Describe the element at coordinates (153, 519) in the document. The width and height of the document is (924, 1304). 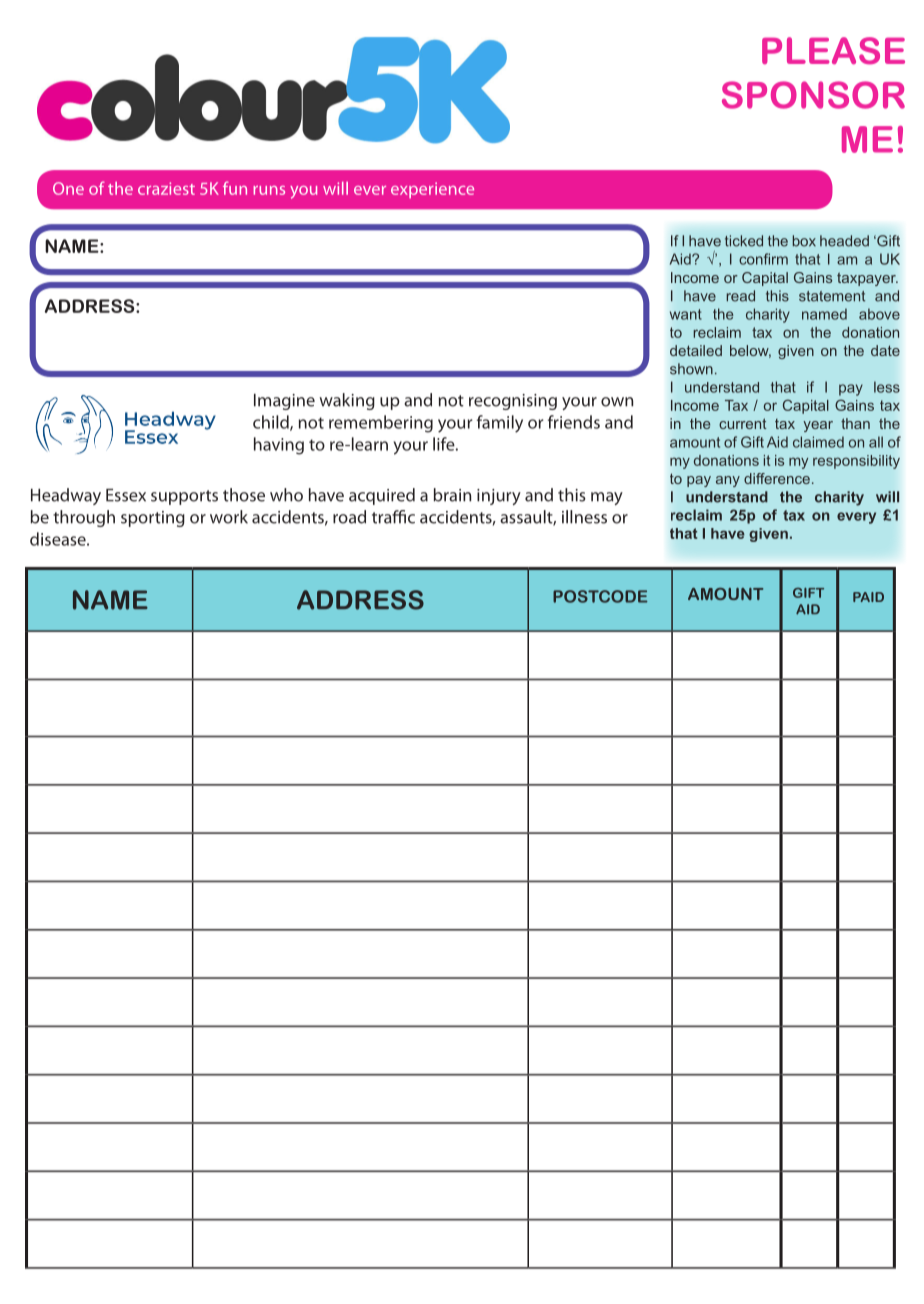
I see `sporting` at that location.
